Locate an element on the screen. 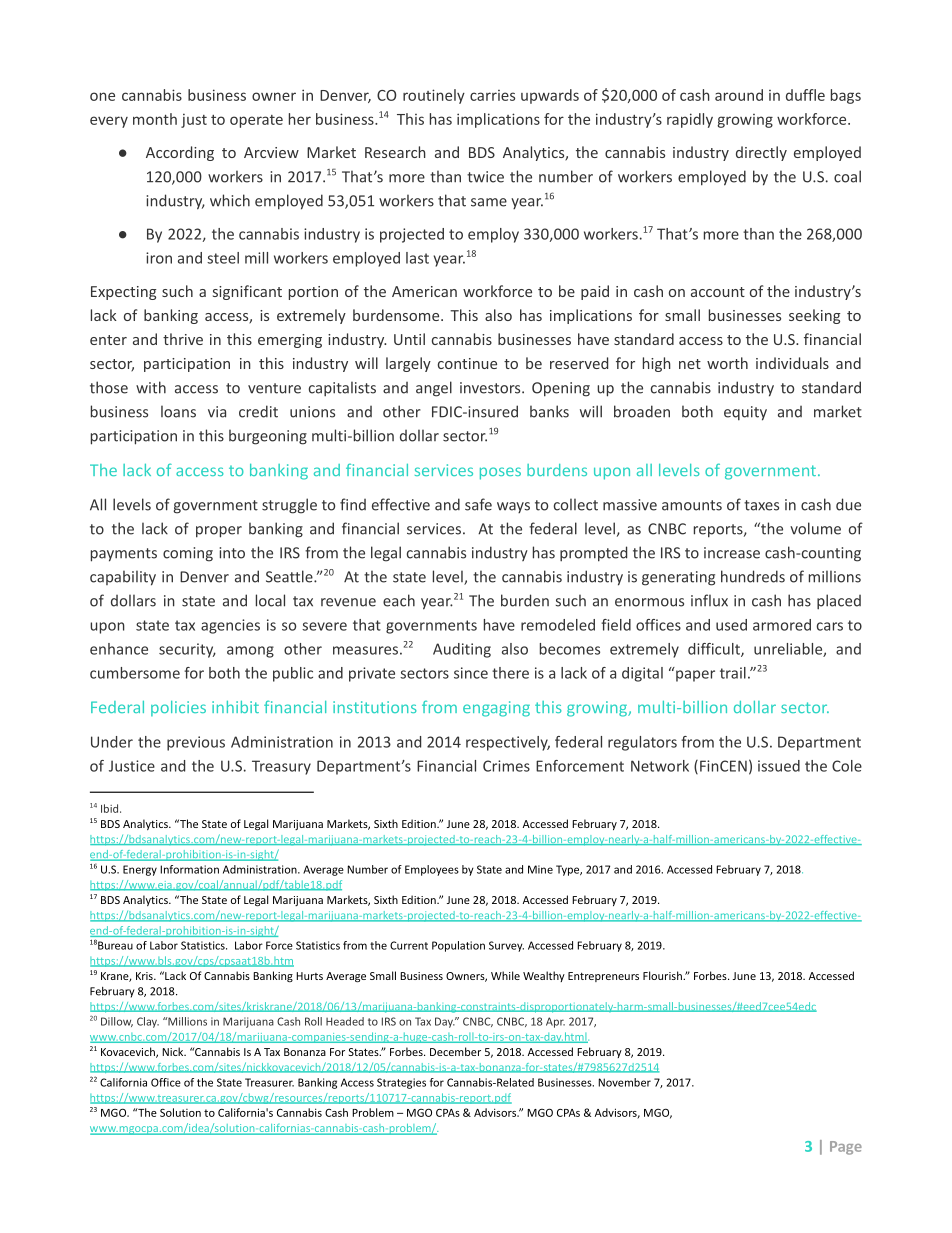 This screenshot has height=1233, width=952. equity is located at coordinates (745, 413).
